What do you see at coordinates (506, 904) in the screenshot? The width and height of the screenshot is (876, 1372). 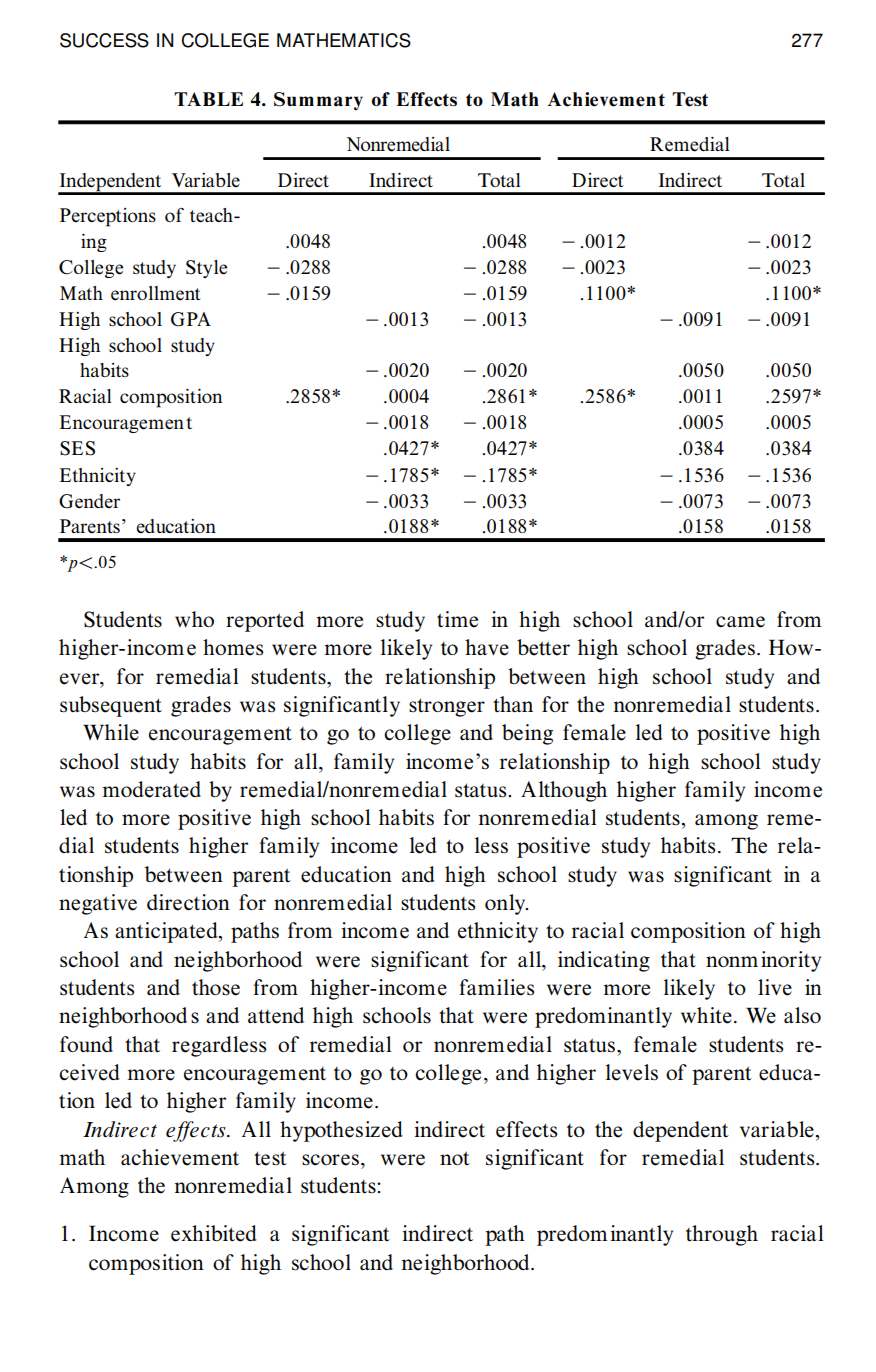 I see `only` at bounding box center [506, 904].
